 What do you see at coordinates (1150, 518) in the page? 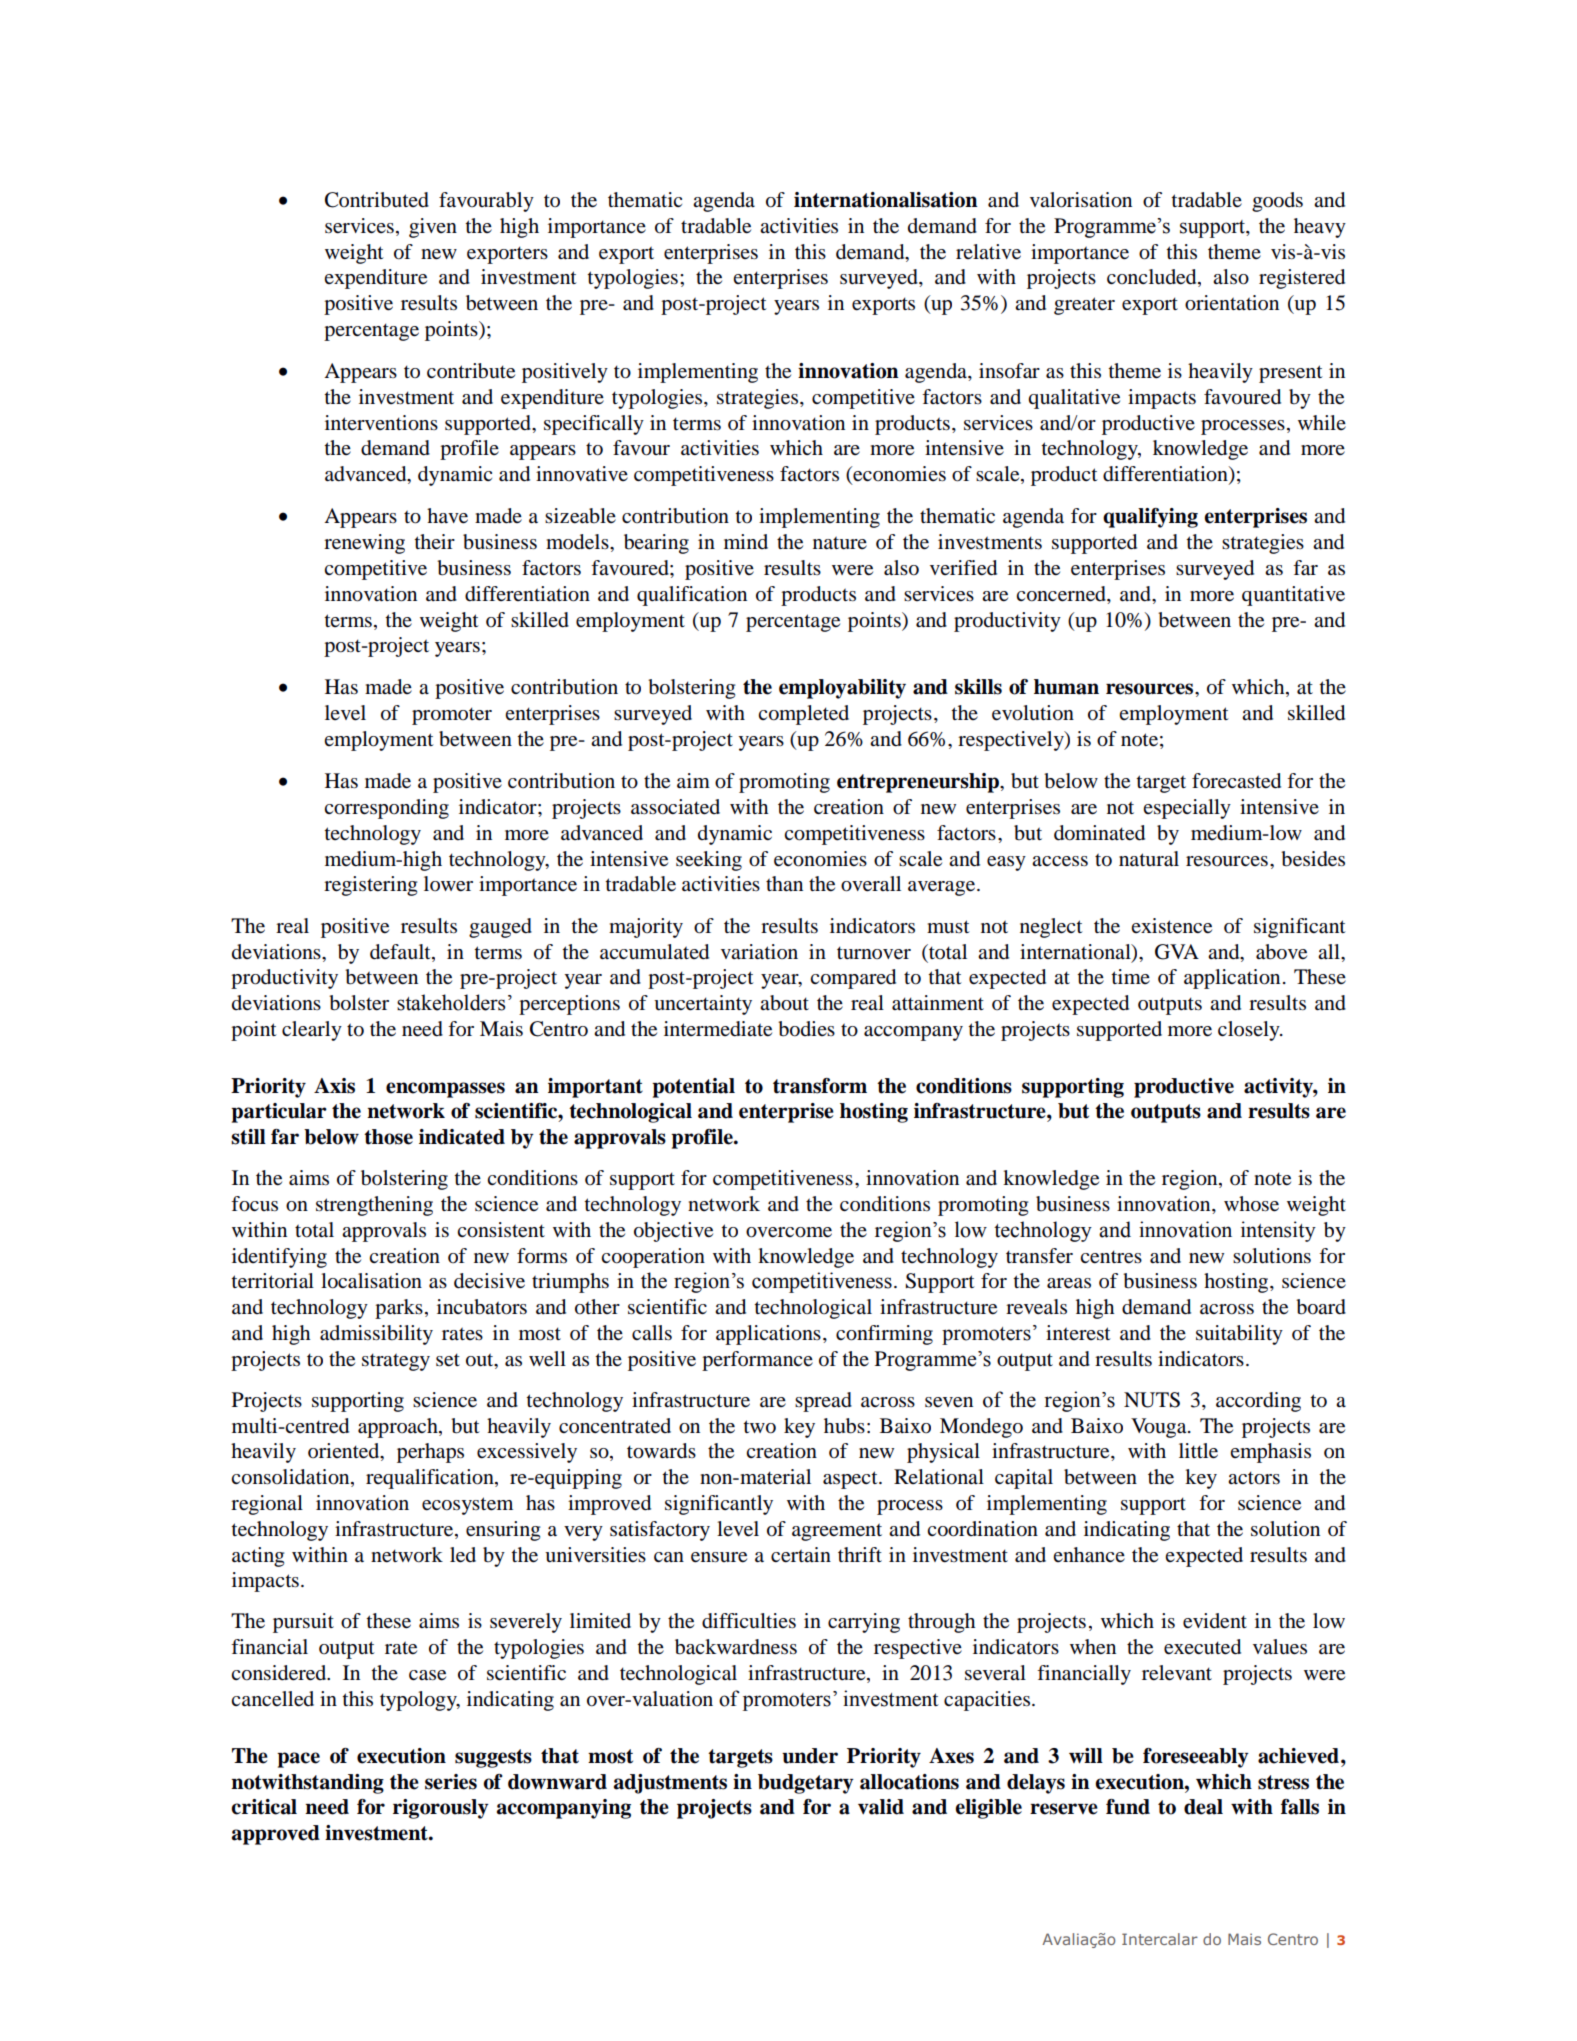
I see `qualifying` at bounding box center [1150, 518].
